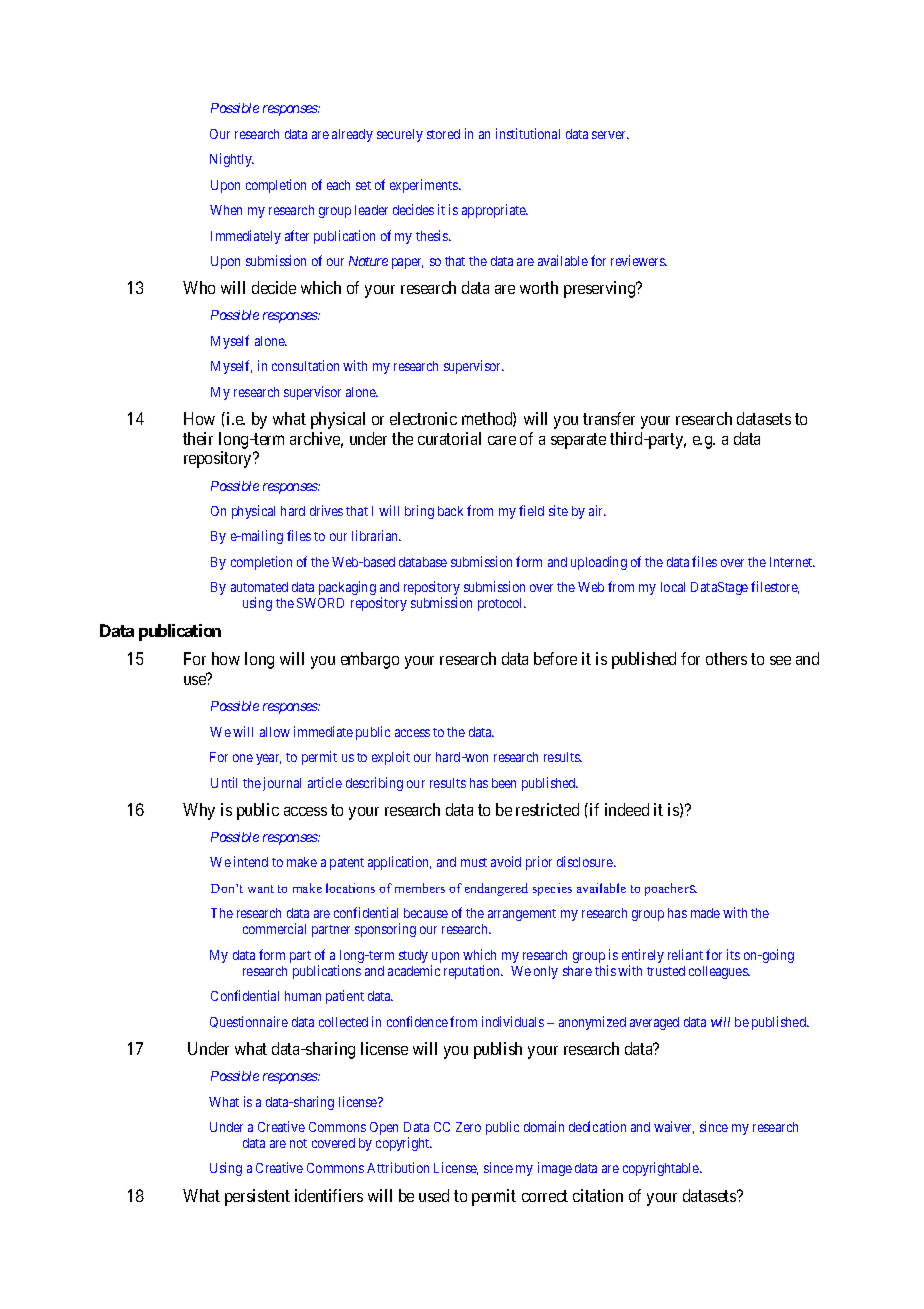 The image size is (924, 1309). What do you see at coordinates (275, 732) in the screenshot?
I see `allow` at bounding box center [275, 732].
